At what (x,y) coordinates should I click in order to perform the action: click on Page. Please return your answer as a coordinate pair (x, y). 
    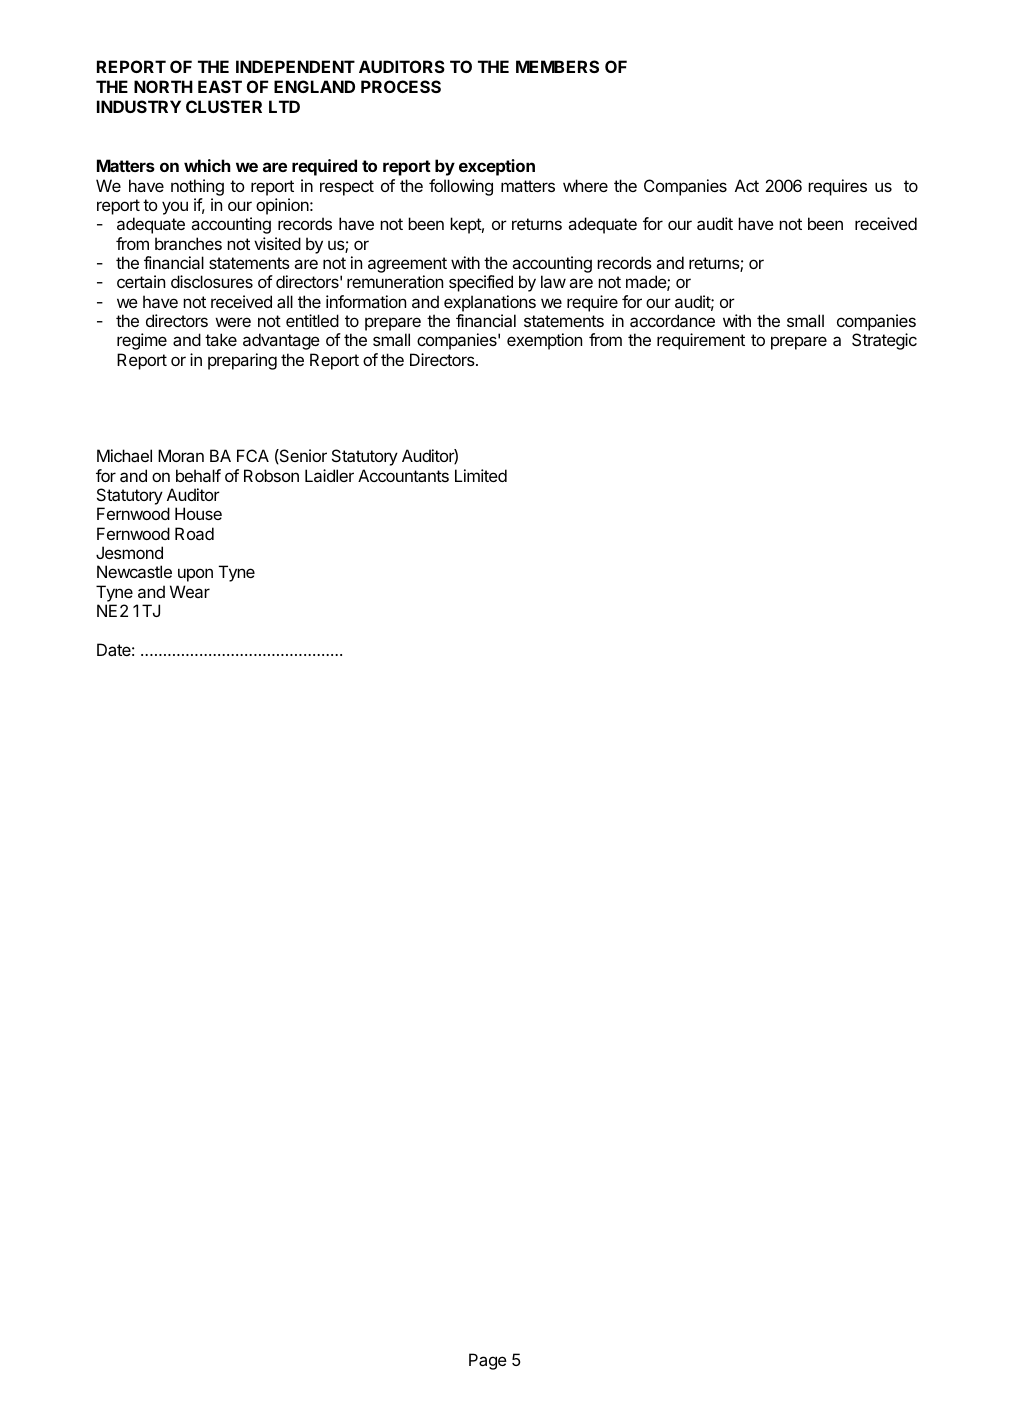
    Looking at the image, I should click on (488, 1361).
